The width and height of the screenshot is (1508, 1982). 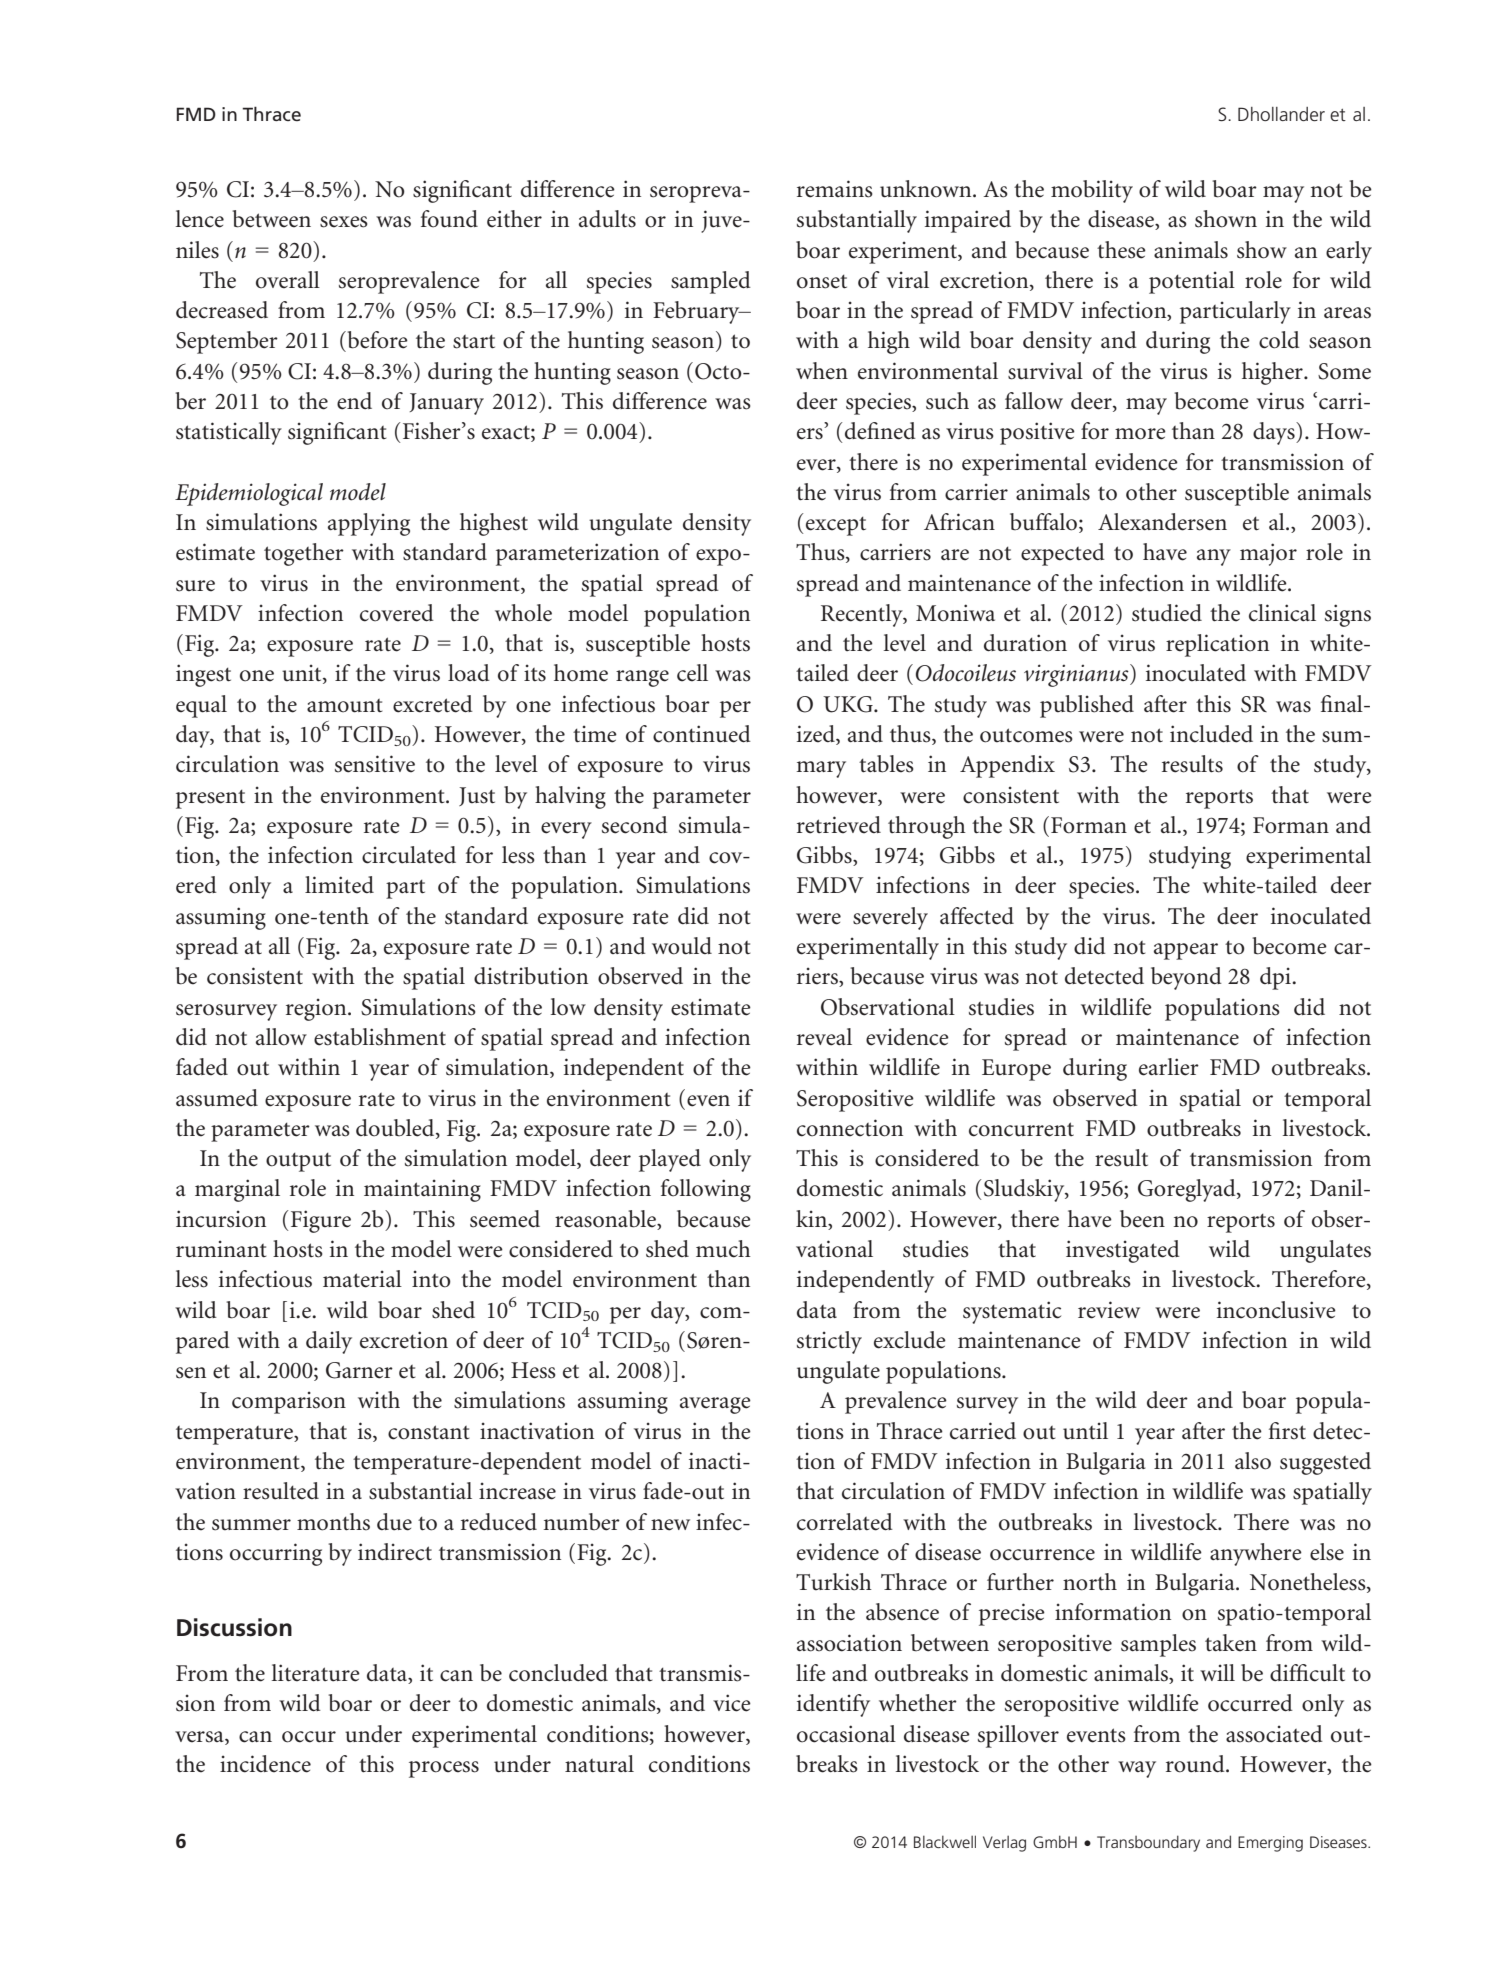 What do you see at coordinates (289, 1402) in the screenshot?
I see `comparison` at bounding box center [289, 1402].
